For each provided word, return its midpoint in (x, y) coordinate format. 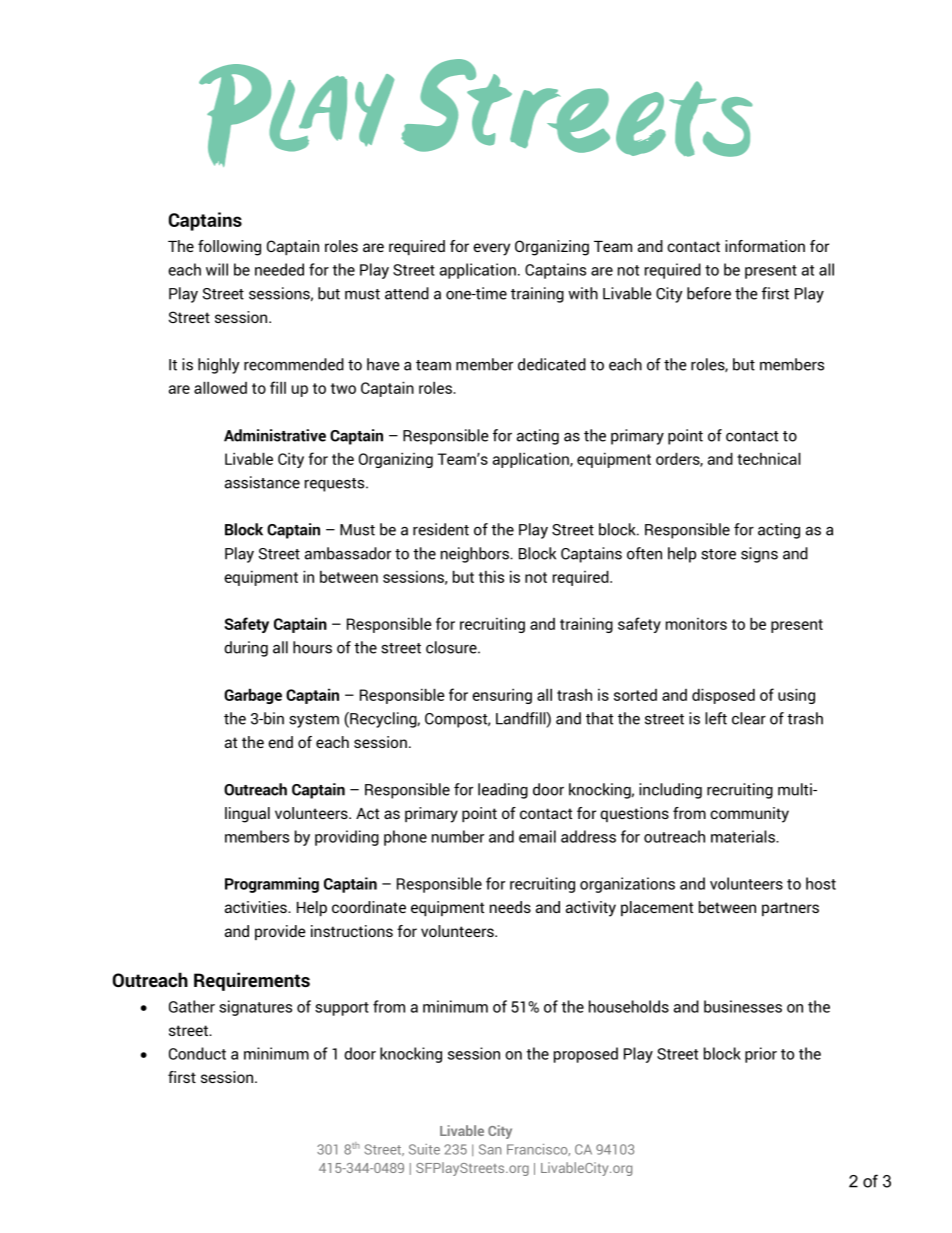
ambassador (348, 553)
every (491, 249)
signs (759, 555)
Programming (272, 885)
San (490, 1149)
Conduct (197, 1053)
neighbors (476, 555)
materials (744, 836)
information (765, 246)
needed (279, 269)
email (537, 836)
